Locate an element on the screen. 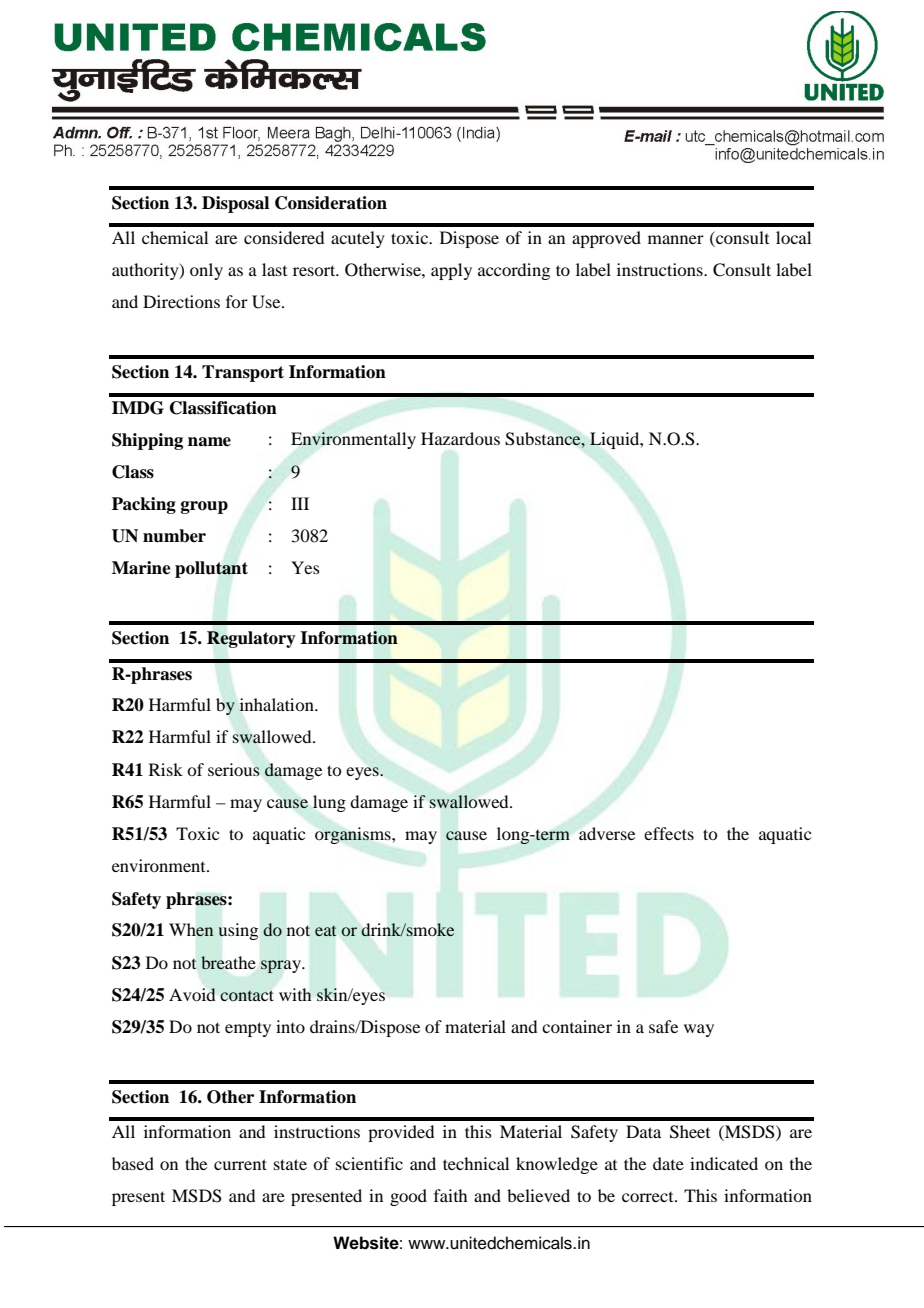 The width and height of the screenshot is (924, 1308). name is located at coordinates (209, 442).
